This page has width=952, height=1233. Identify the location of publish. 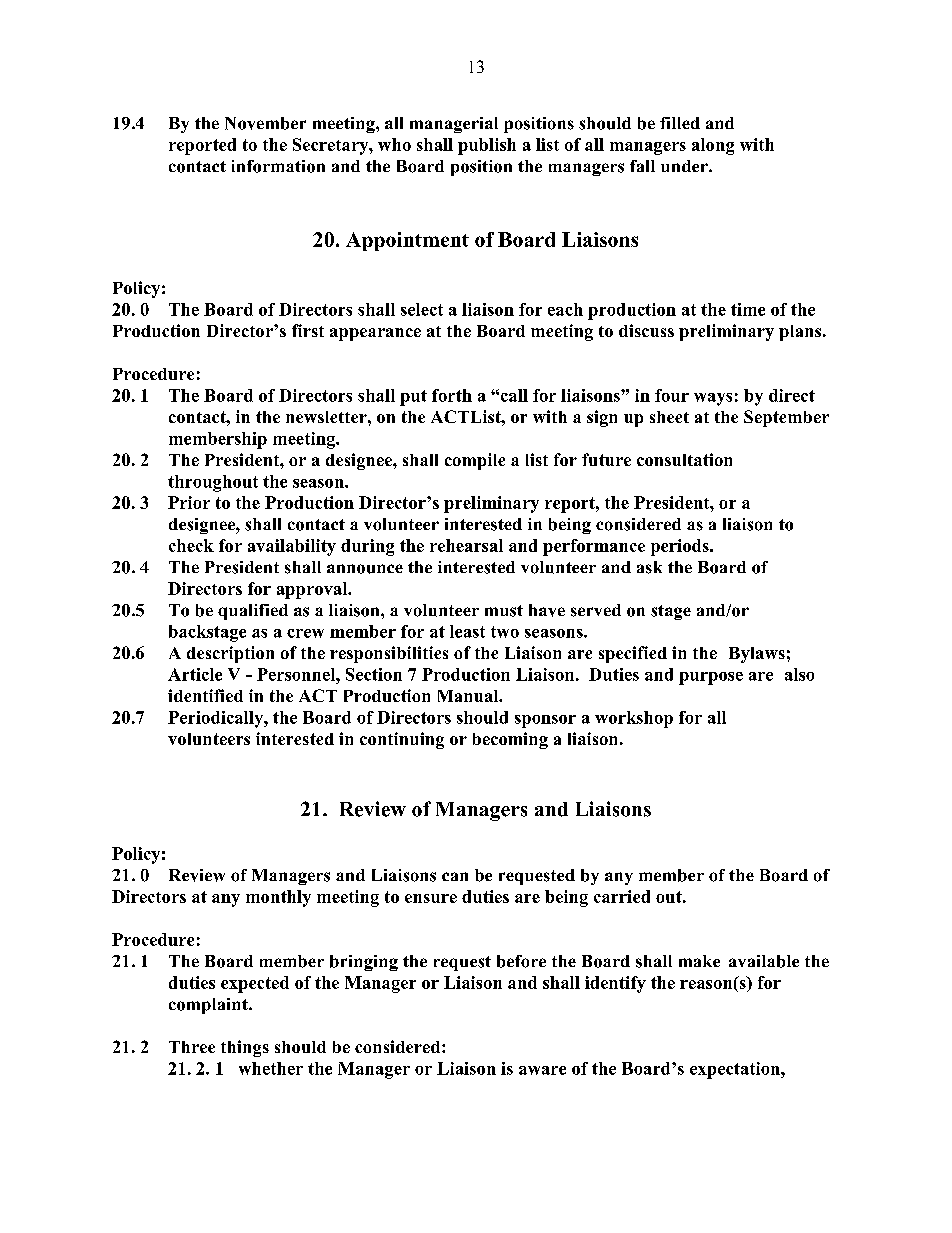
(487, 146).
